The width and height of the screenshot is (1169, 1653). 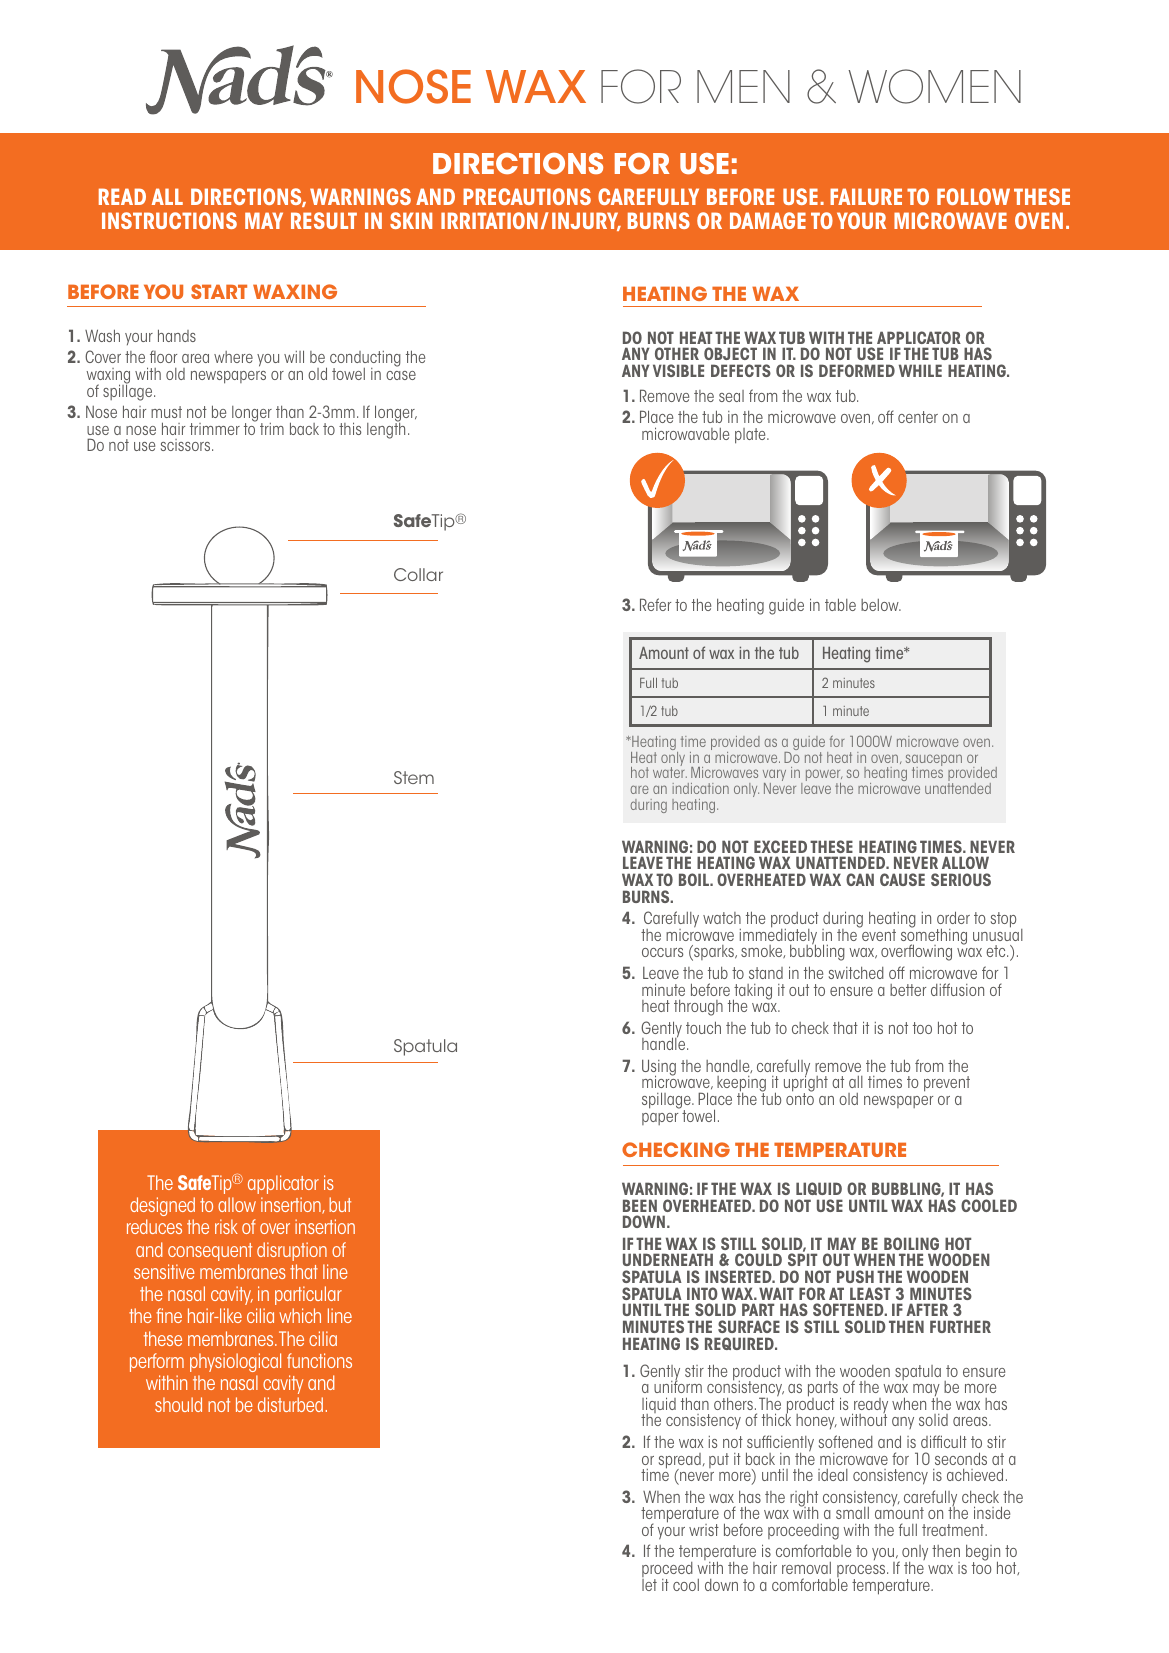 What do you see at coordinates (162, 1206) in the screenshot?
I see `designed` at bounding box center [162, 1206].
